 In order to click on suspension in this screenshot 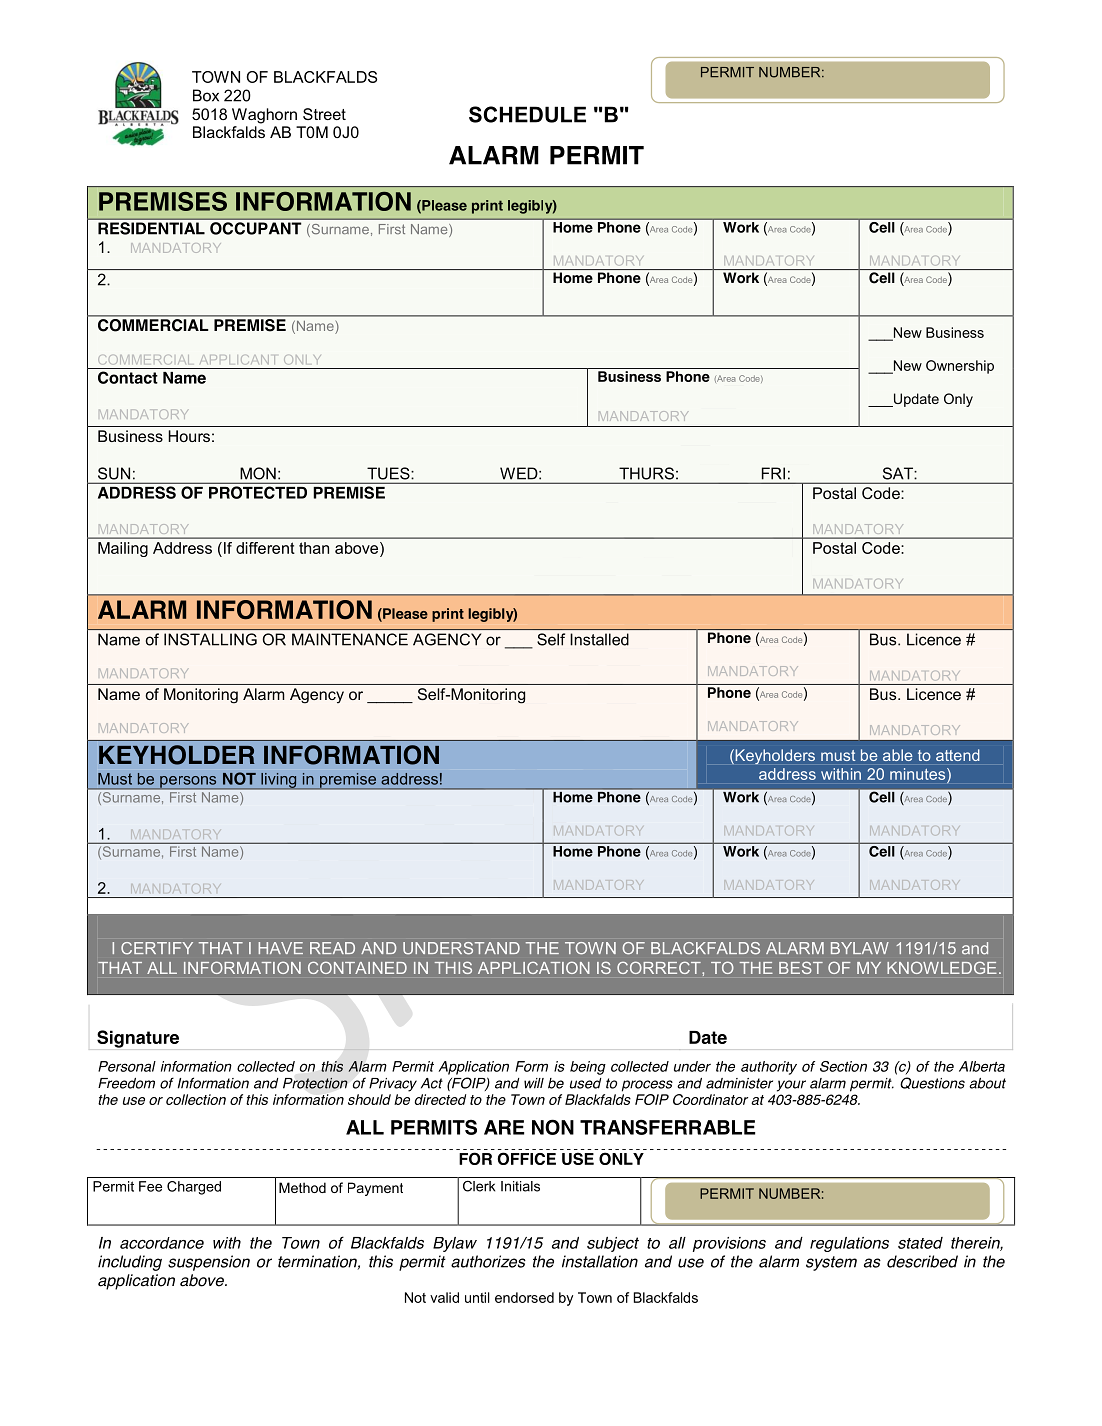, I will do `click(209, 1263)`.
